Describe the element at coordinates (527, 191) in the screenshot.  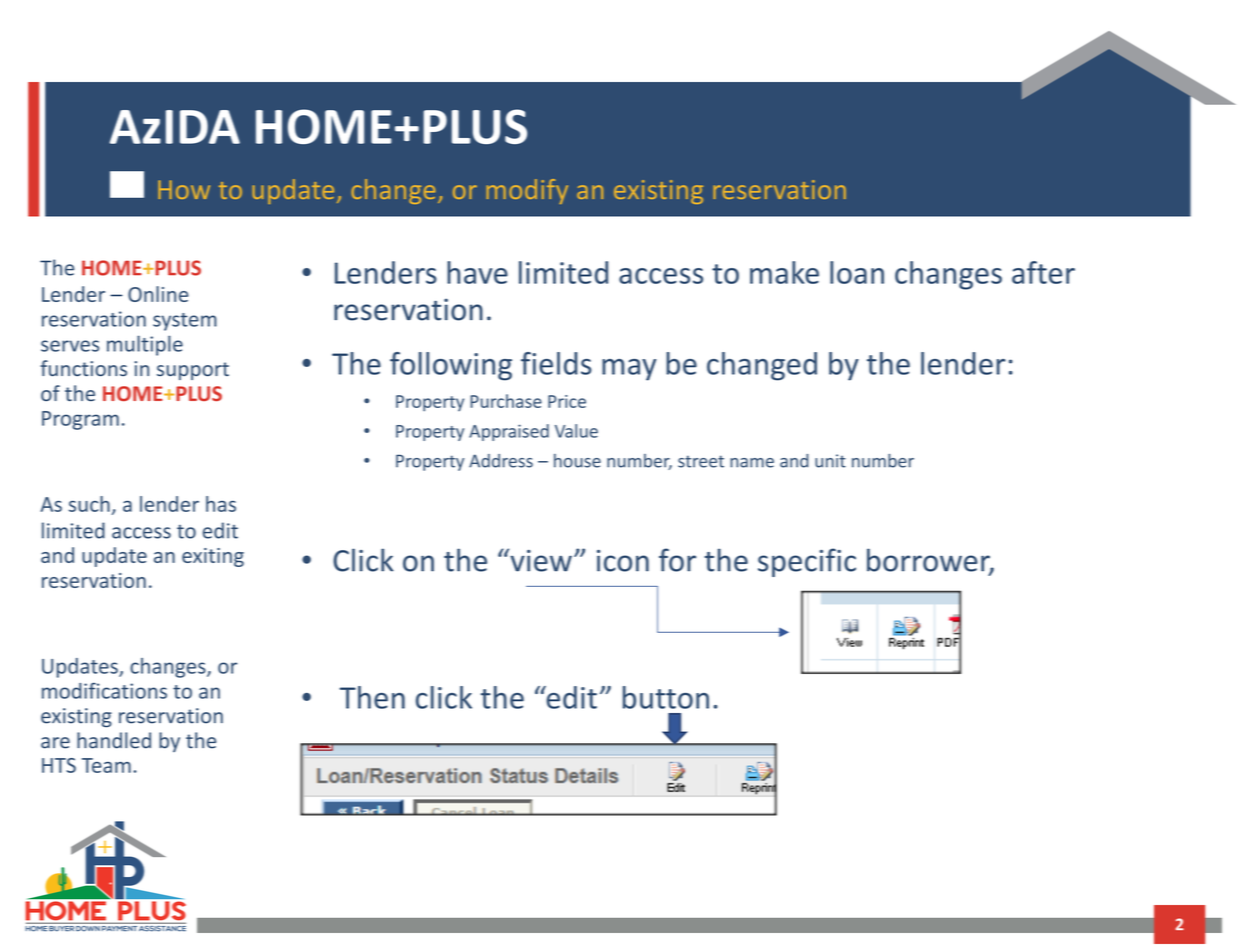
I see `modify` at that location.
